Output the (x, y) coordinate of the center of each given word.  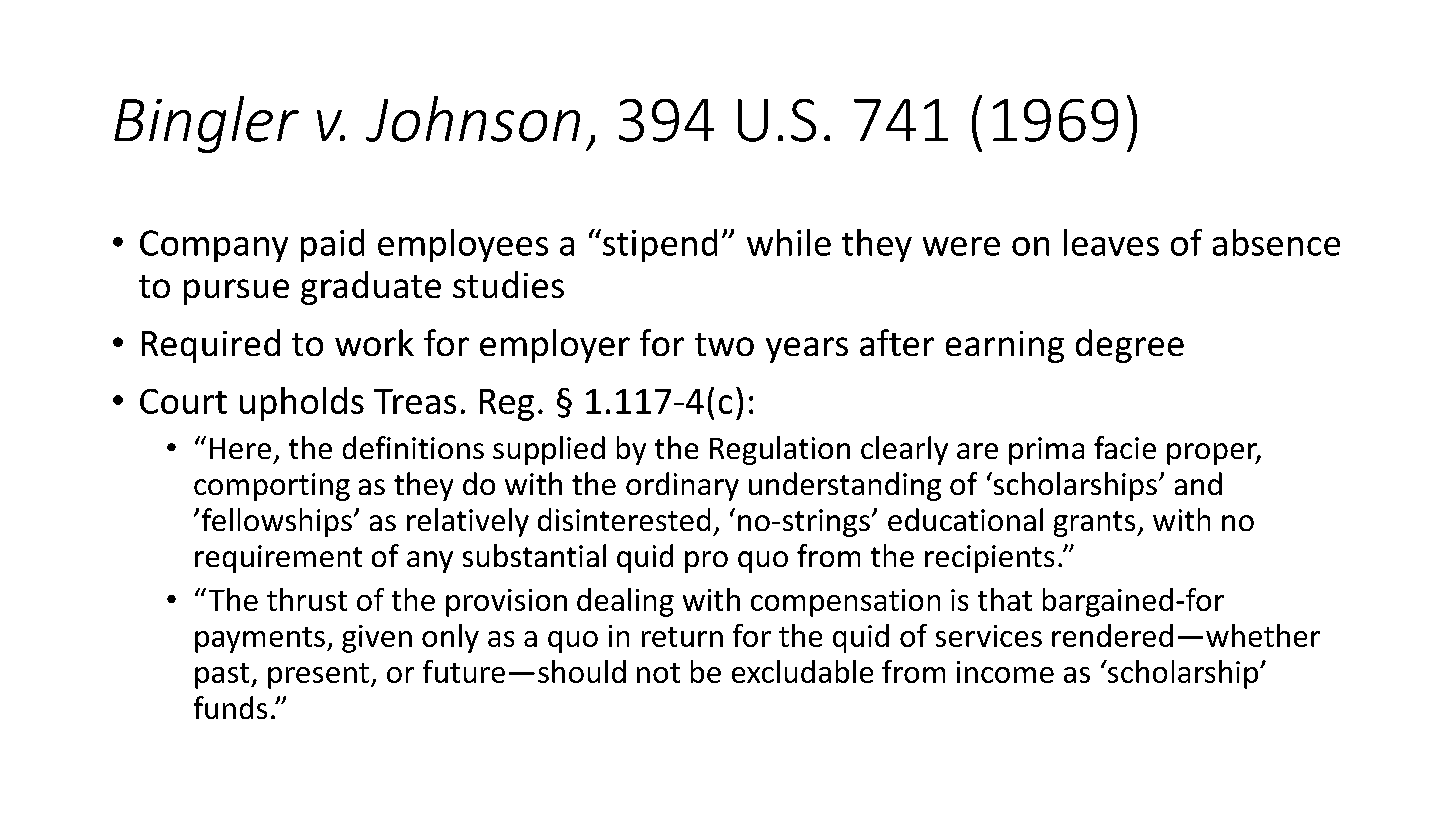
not (658, 673)
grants (1096, 524)
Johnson (473, 119)
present (318, 676)
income (1005, 672)
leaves (1111, 242)
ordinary (682, 486)
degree (1130, 346)
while (789, 242)
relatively (468, 522)
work (374, 342)
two (724, 344)
